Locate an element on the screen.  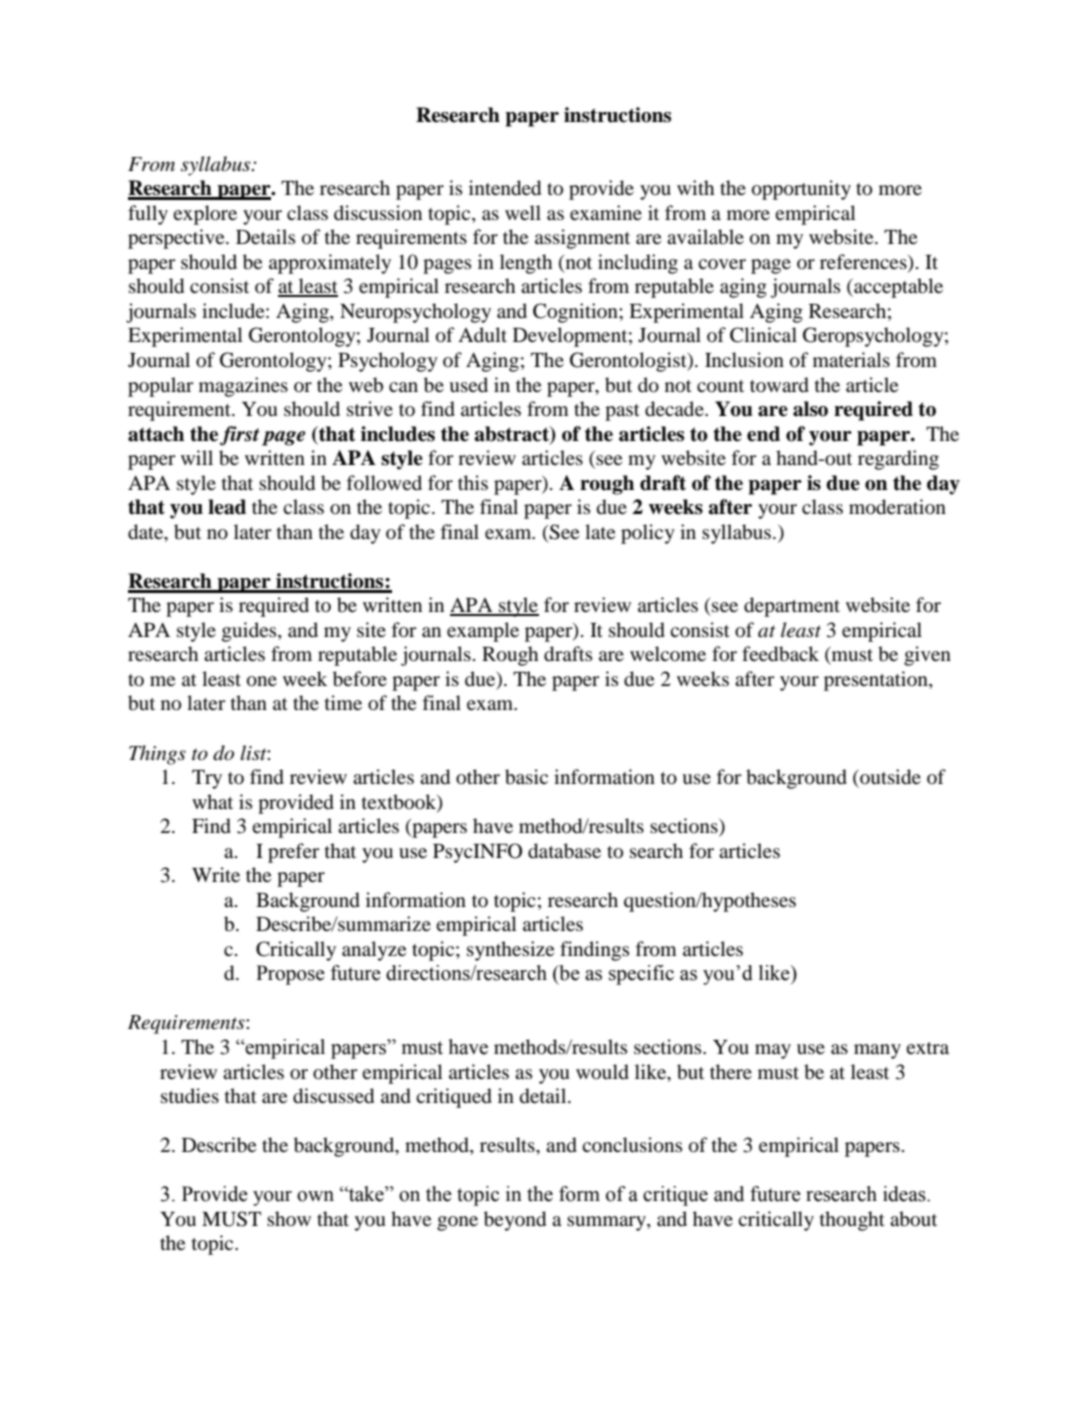
beyond is located at coordinates (515, 1221).
